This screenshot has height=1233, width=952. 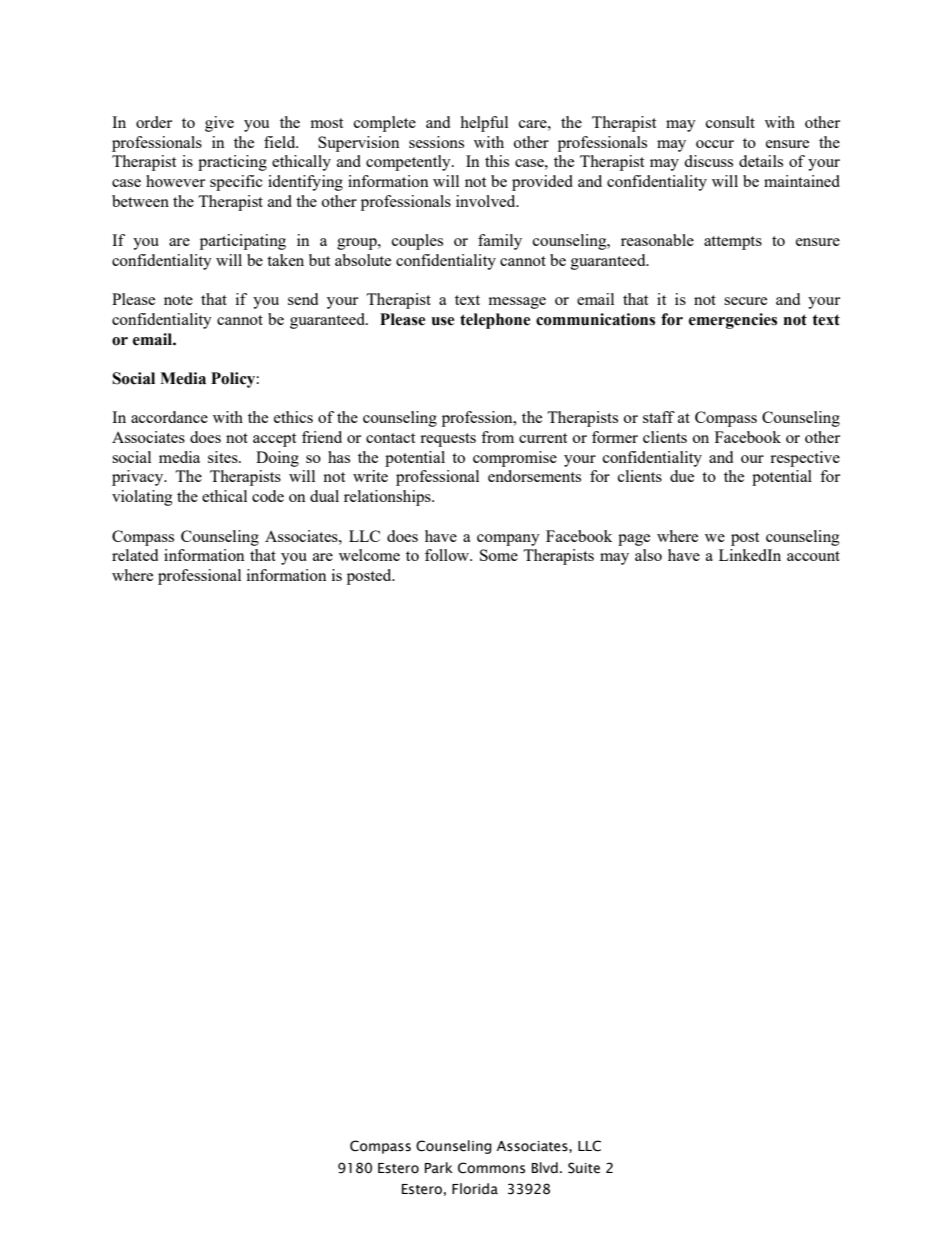 I want to click on related, so click(x=135, y=555).
